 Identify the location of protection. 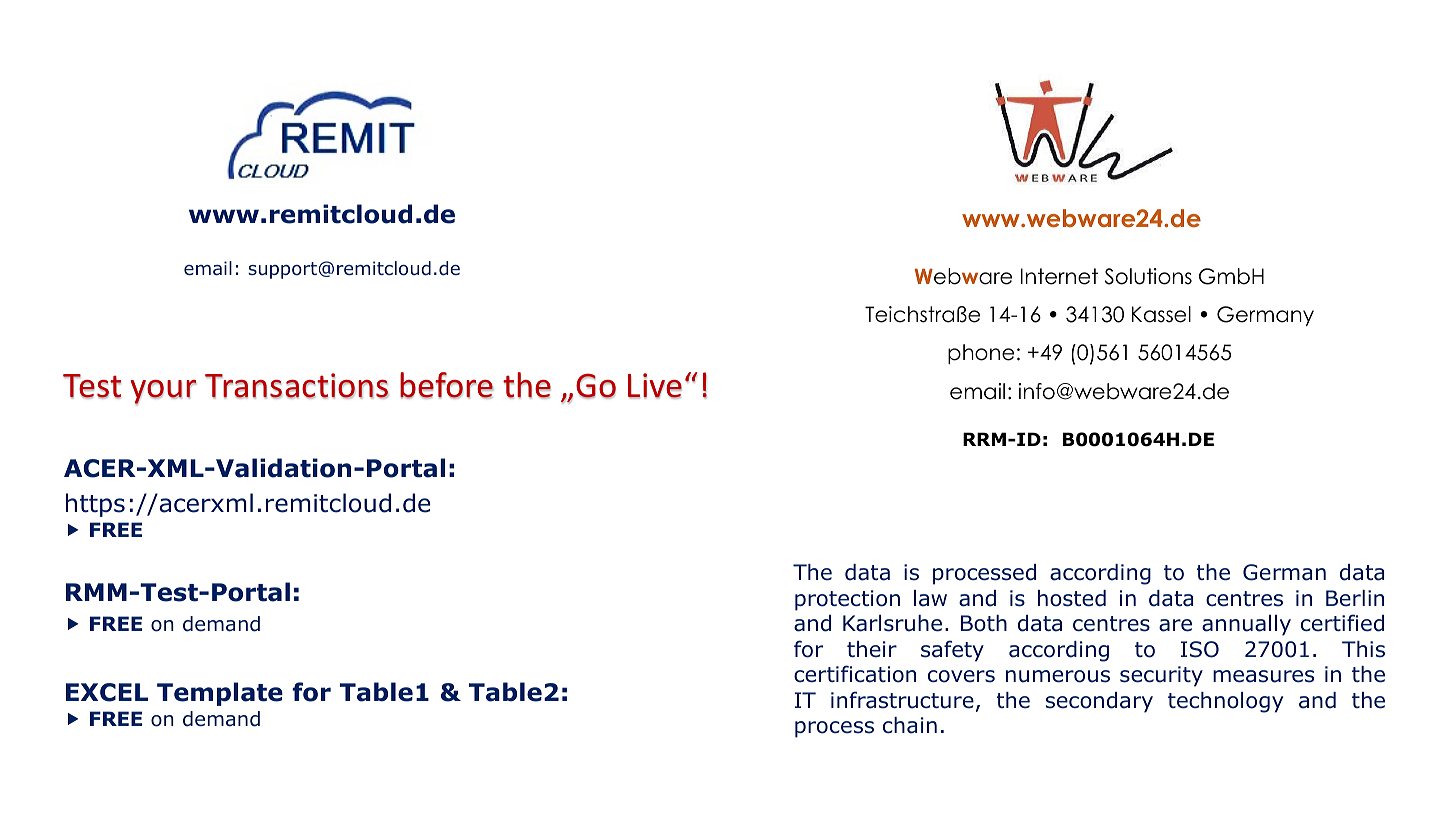
(847, 600).
